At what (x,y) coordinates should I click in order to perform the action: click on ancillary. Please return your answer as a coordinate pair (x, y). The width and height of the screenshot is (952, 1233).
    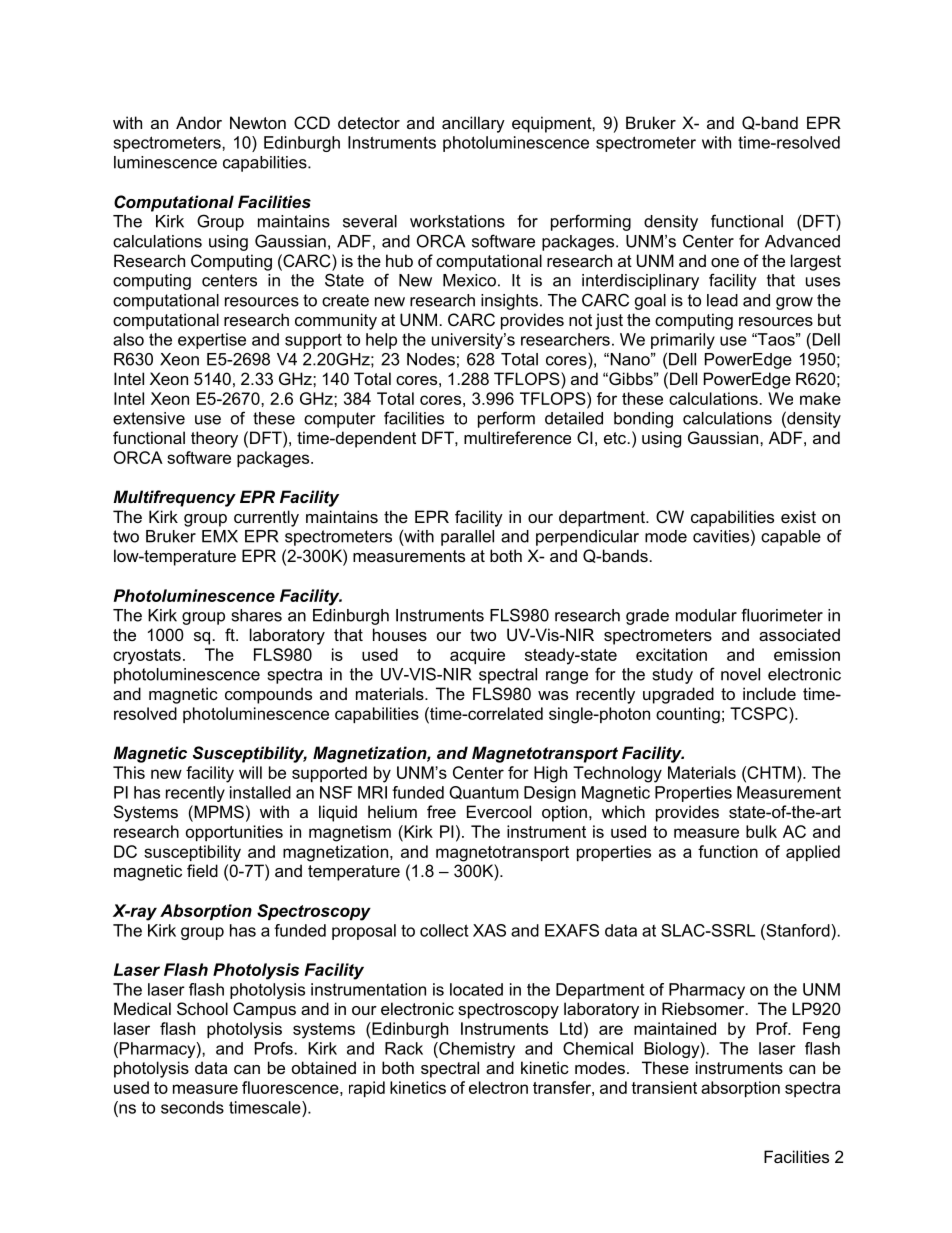
    Looking at the image, I should click on (473, 124).
